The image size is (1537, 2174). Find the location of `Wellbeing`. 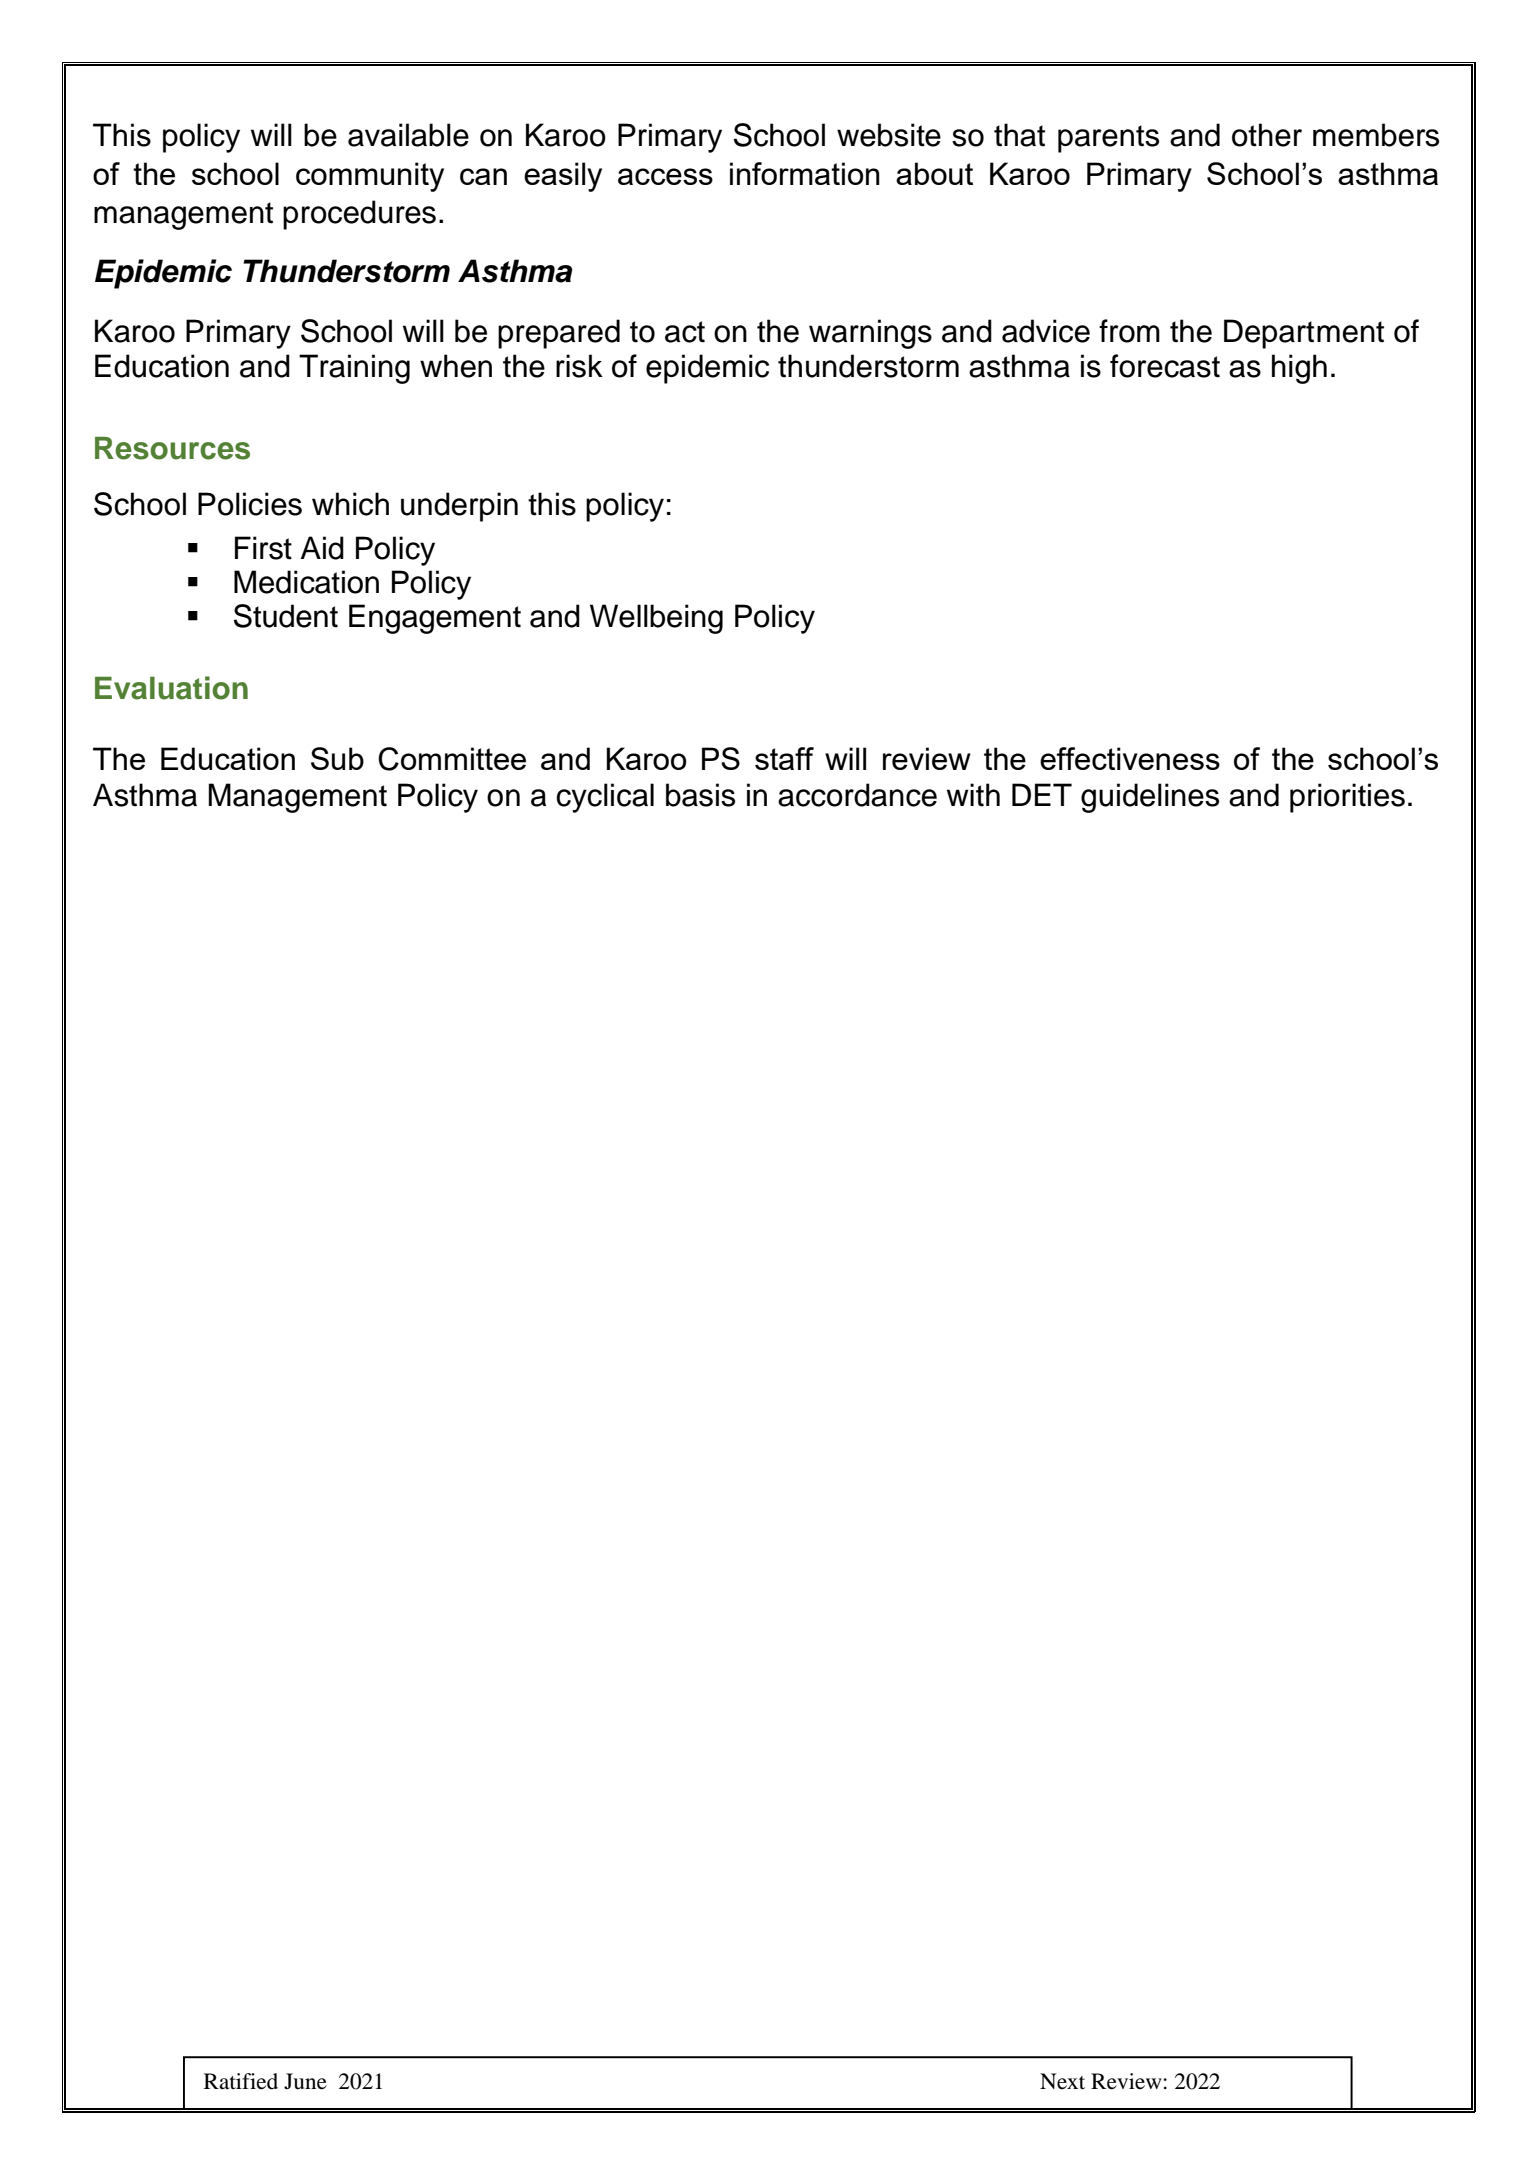

Wellbeing is located at coordinates (656, 619).
